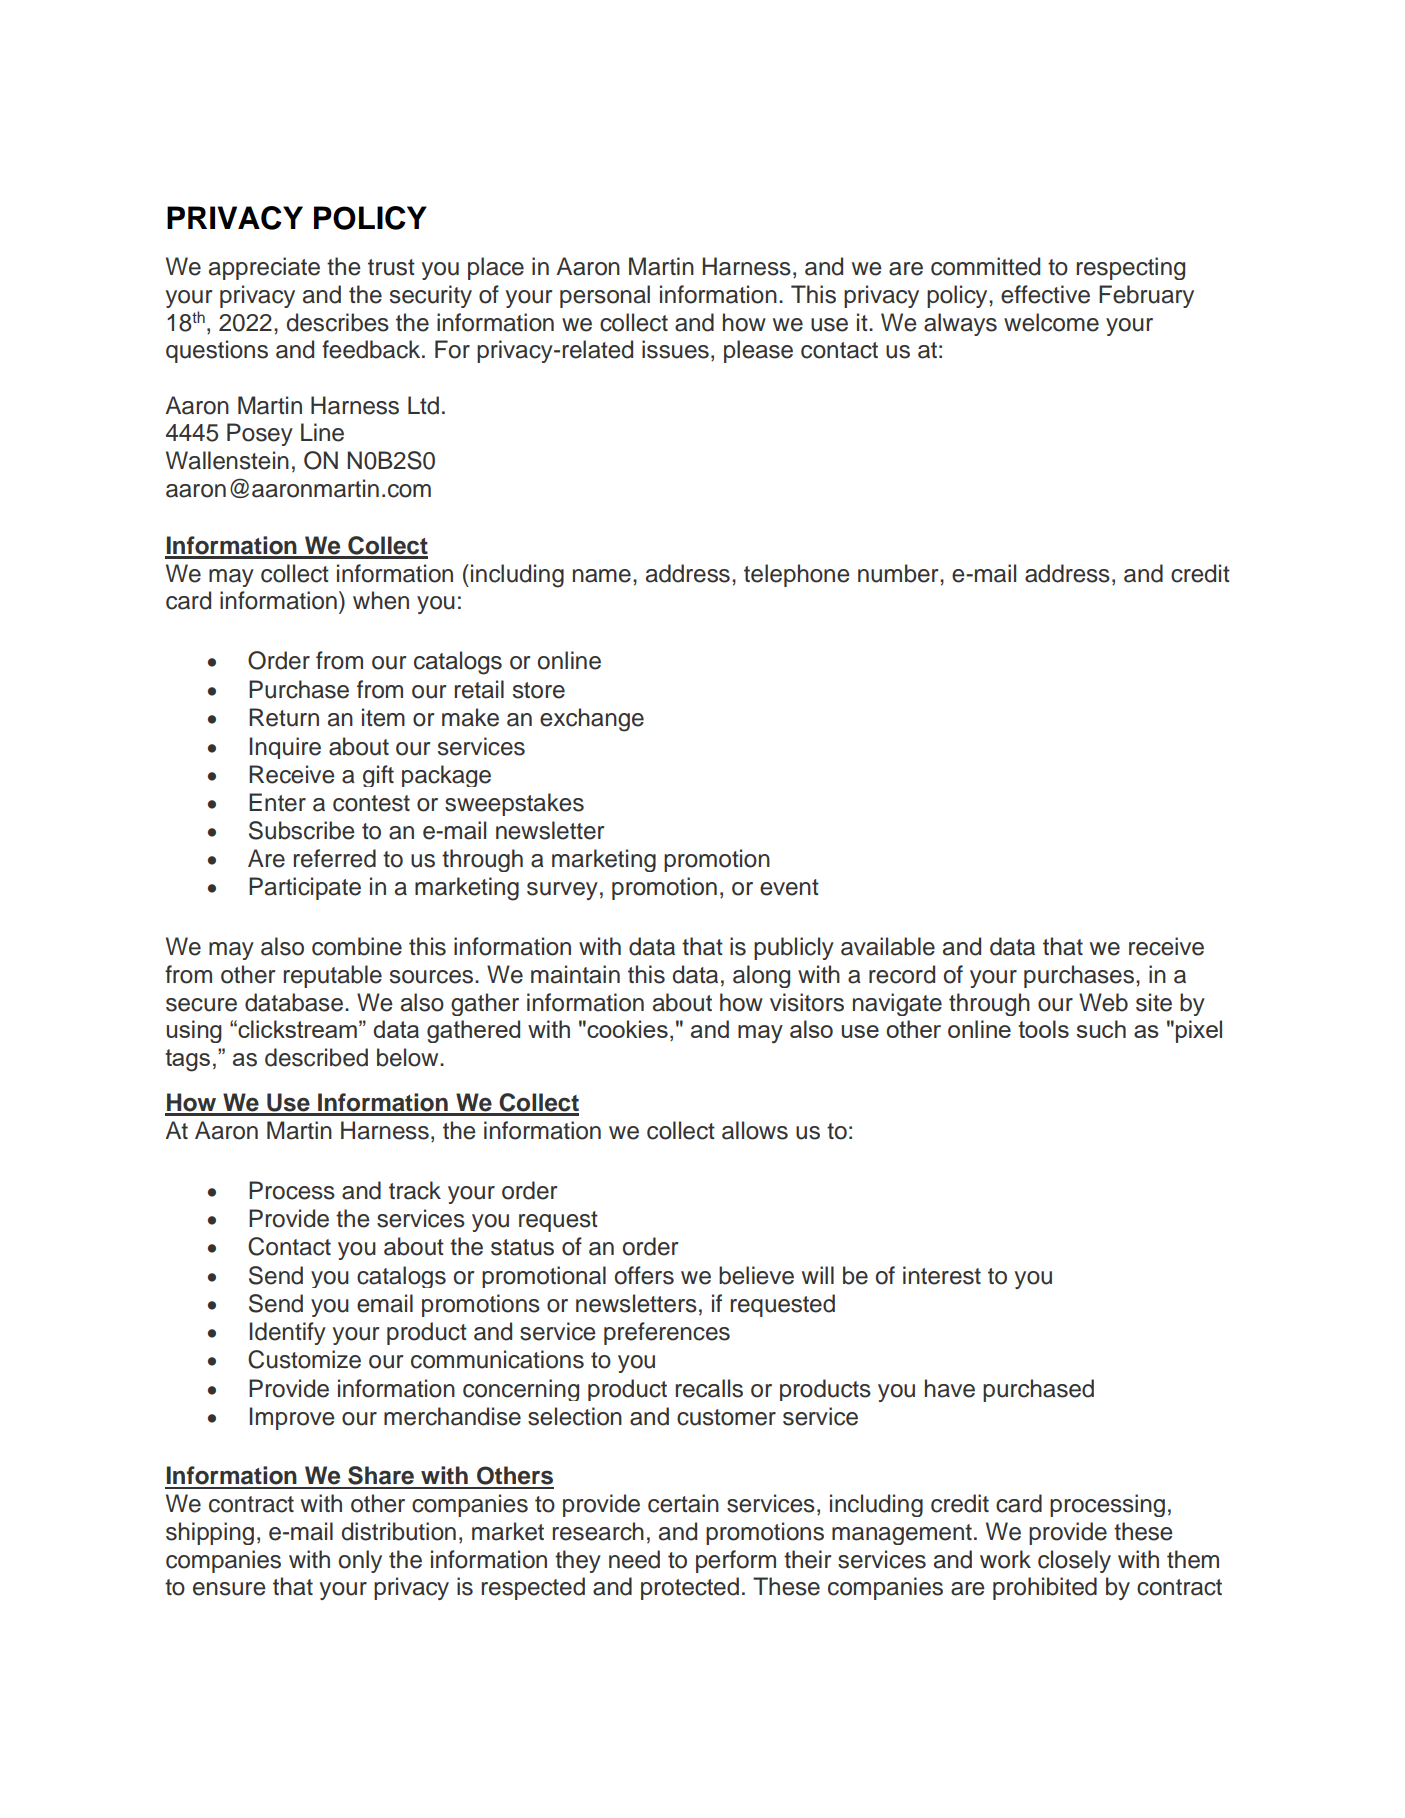 This page has height=1818, width=1405. What do you see at coordinates (360, 1561) in the page?
I see `only` at bounding box center [360, 1561].
